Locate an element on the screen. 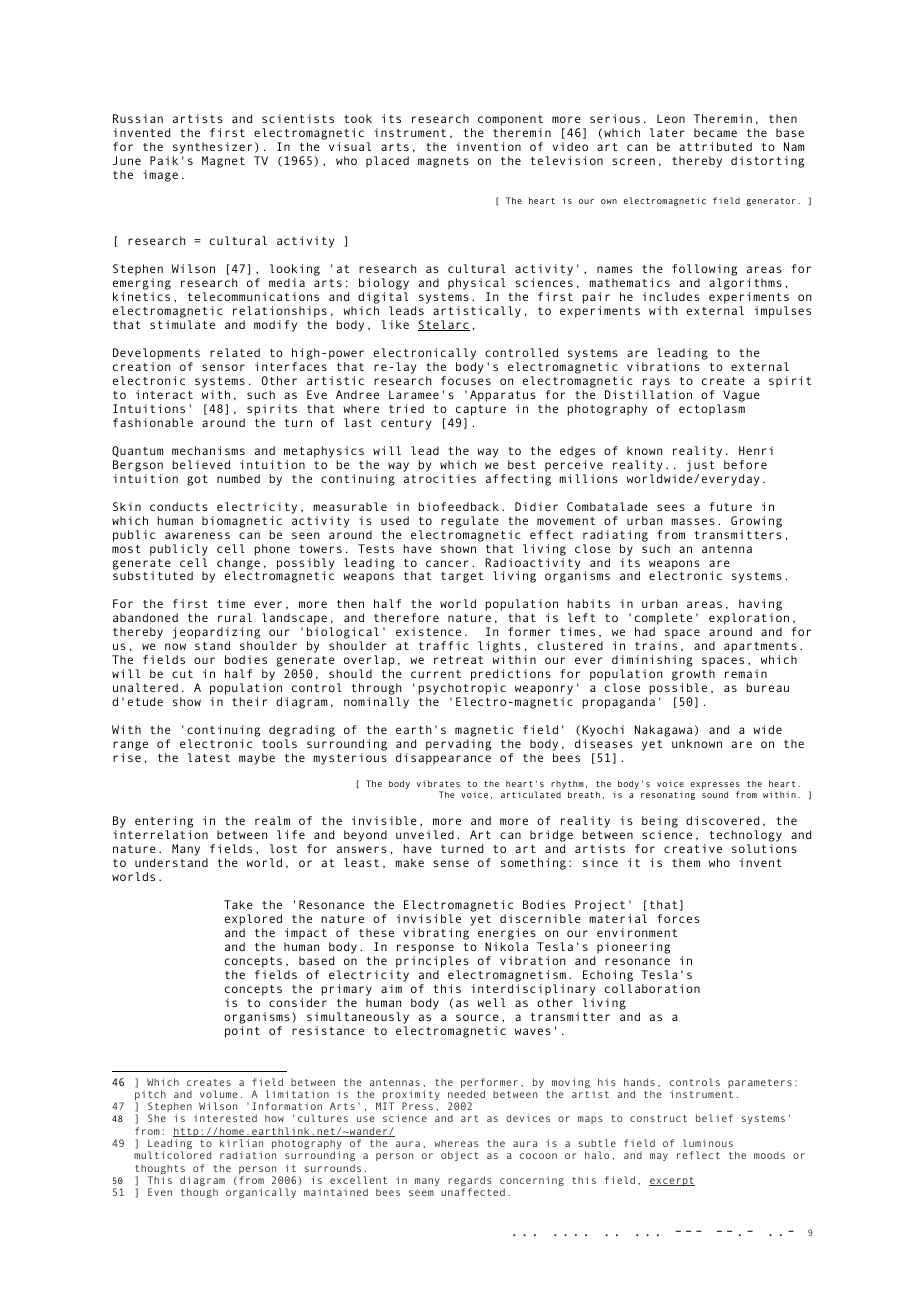  component is located at coordinates (510, 120).
